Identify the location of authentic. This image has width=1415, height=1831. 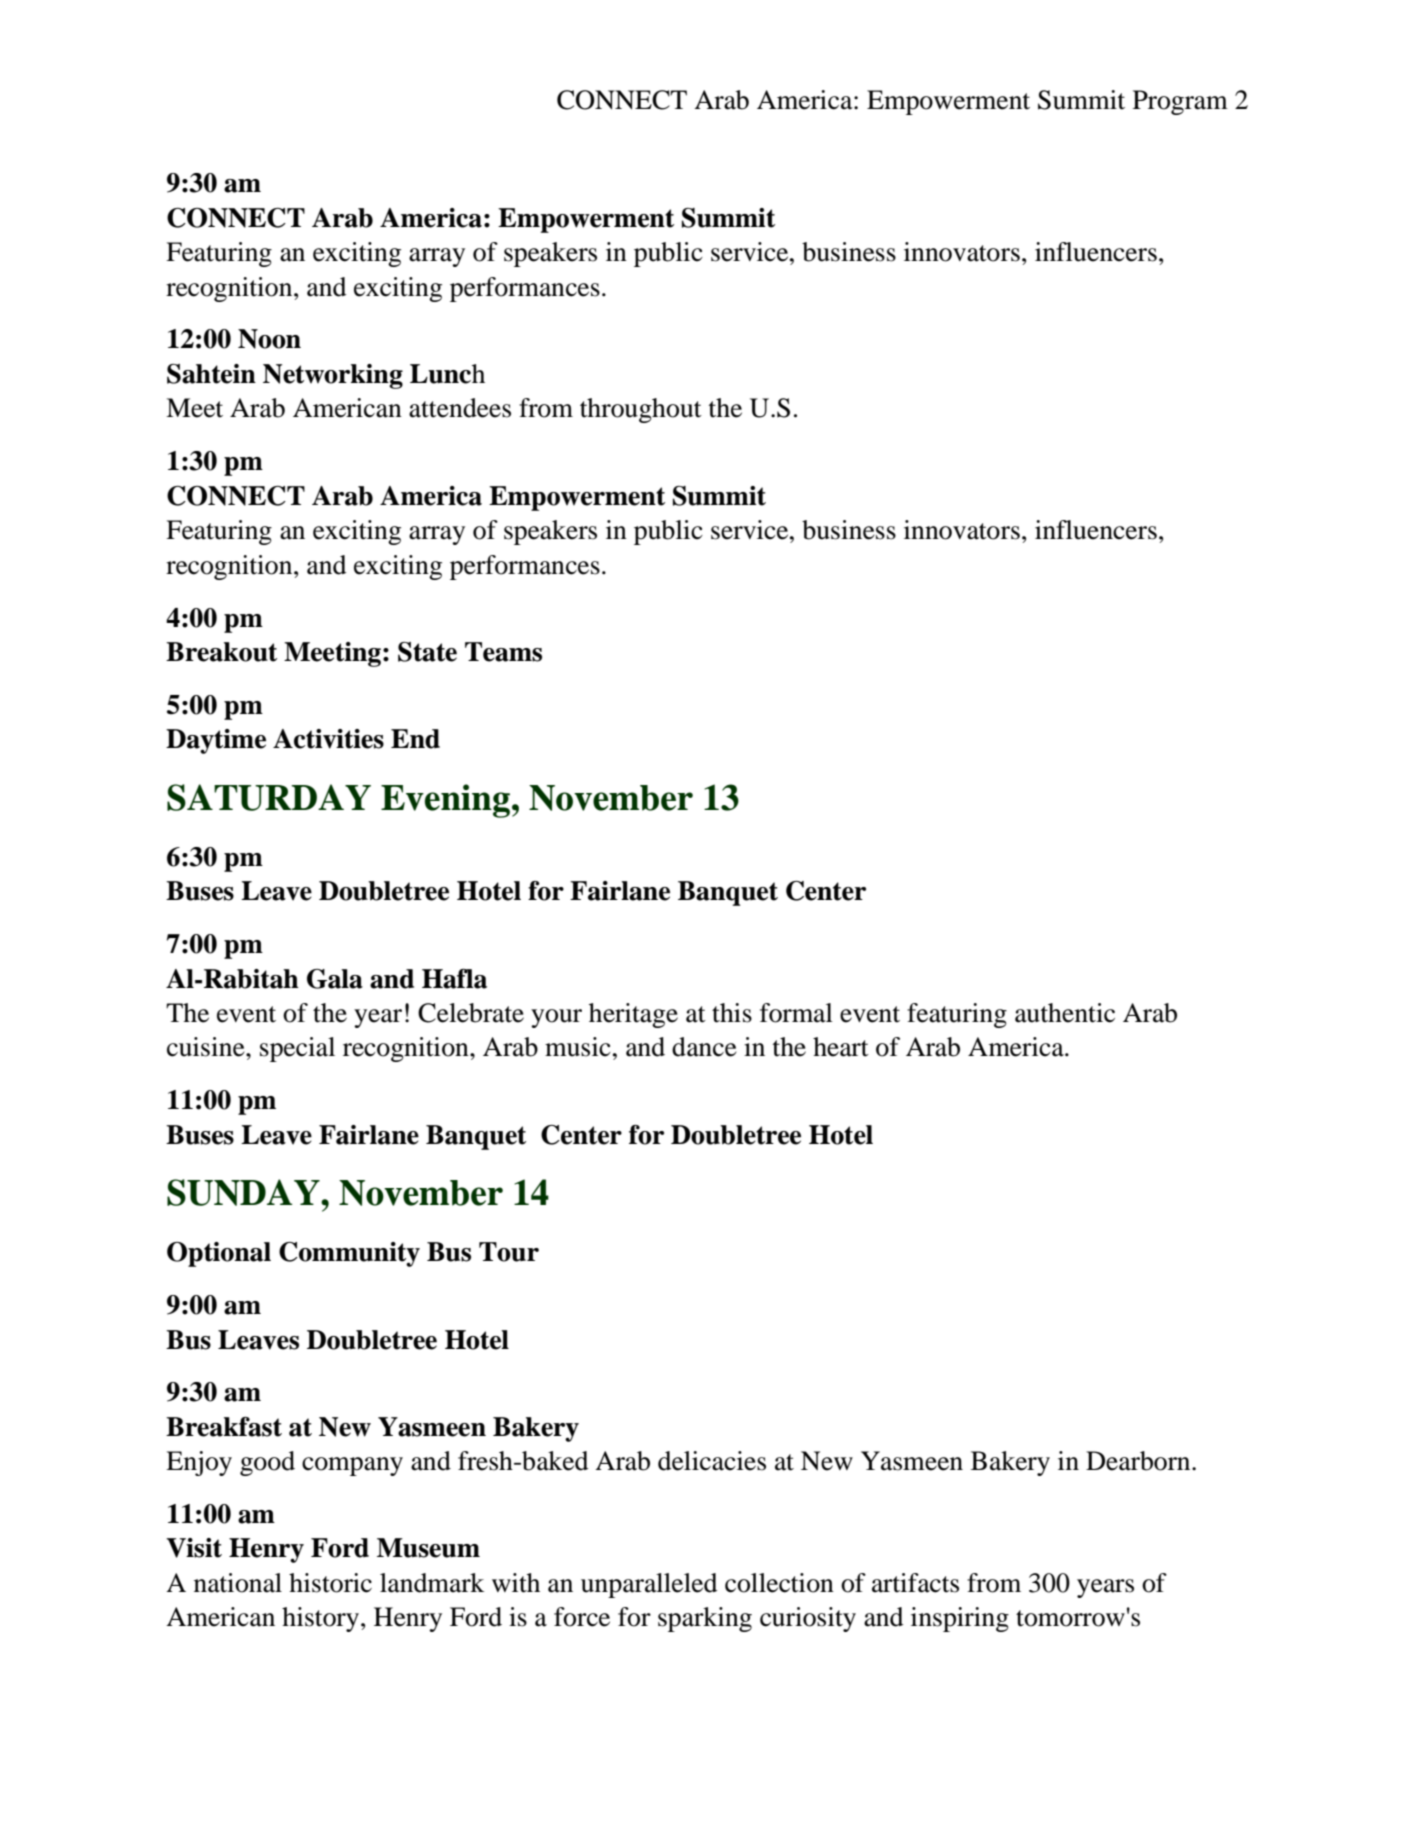
(1065, 1013).
